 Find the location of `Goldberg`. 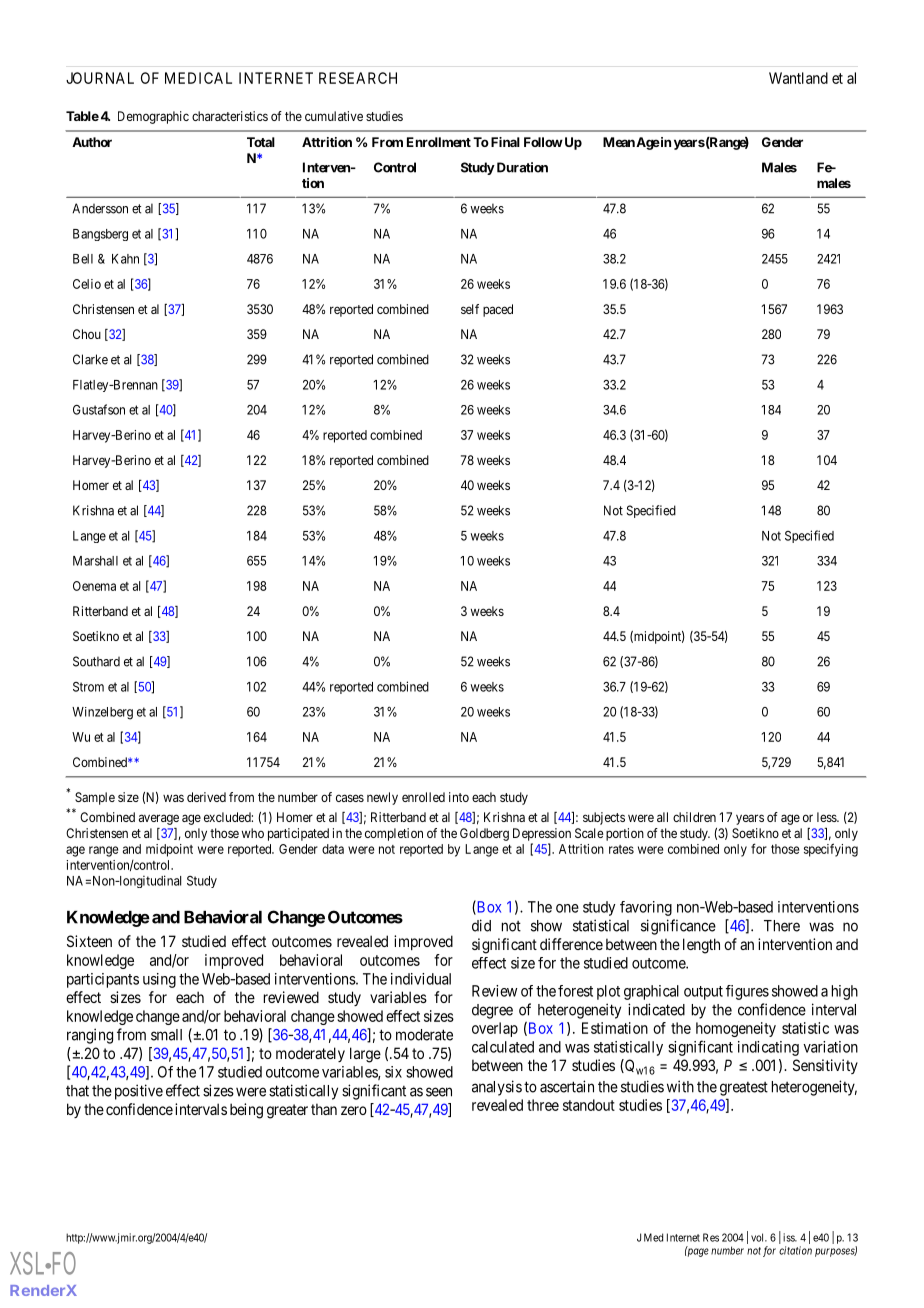

Goldberg is located at coordinates (484, 834).
